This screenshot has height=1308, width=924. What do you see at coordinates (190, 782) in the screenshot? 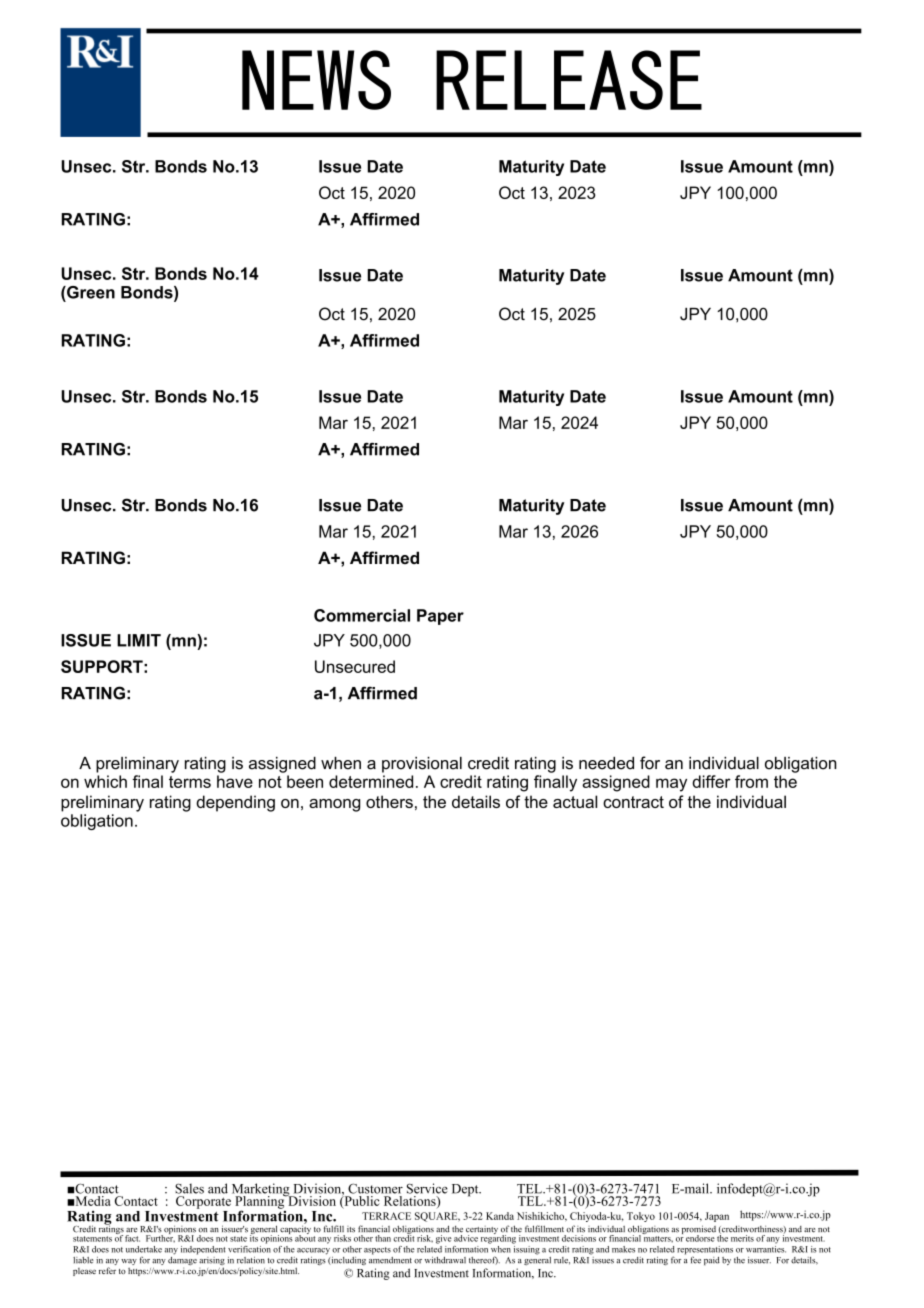
I see `terms` at bounding box center [190, 782].
